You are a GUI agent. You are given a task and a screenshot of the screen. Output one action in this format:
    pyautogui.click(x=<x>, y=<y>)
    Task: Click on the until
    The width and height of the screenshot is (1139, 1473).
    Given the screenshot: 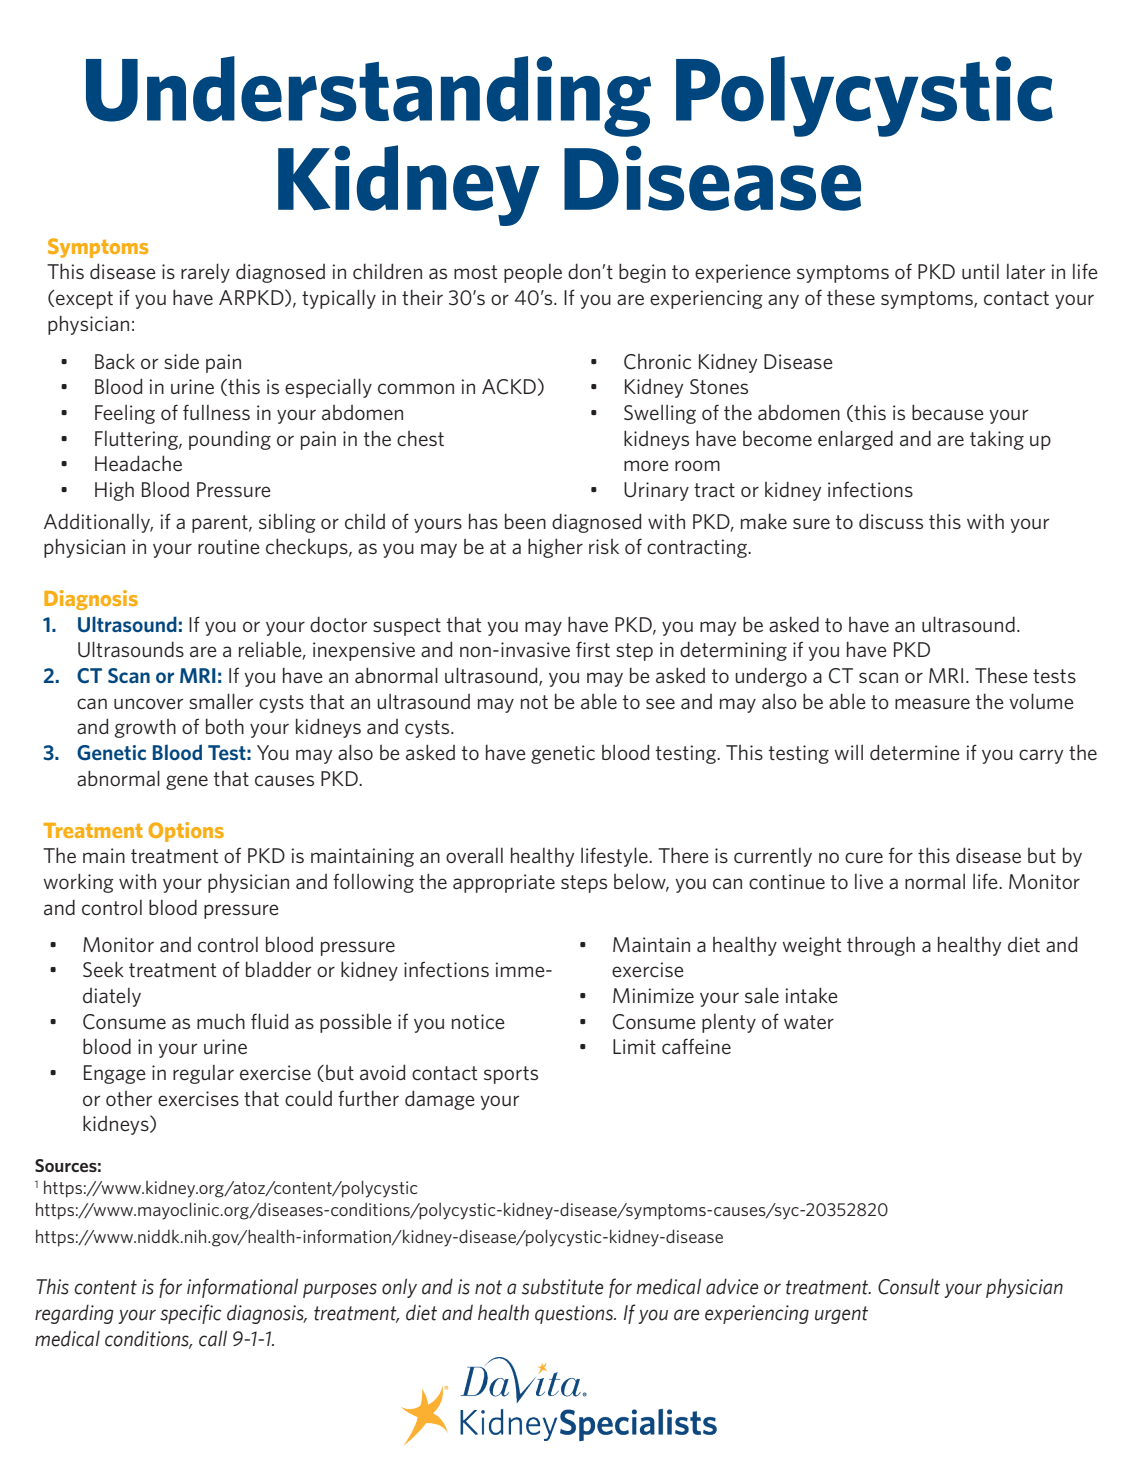 What is the action you would take?
    pyautogui.click(x=980, y=271)
